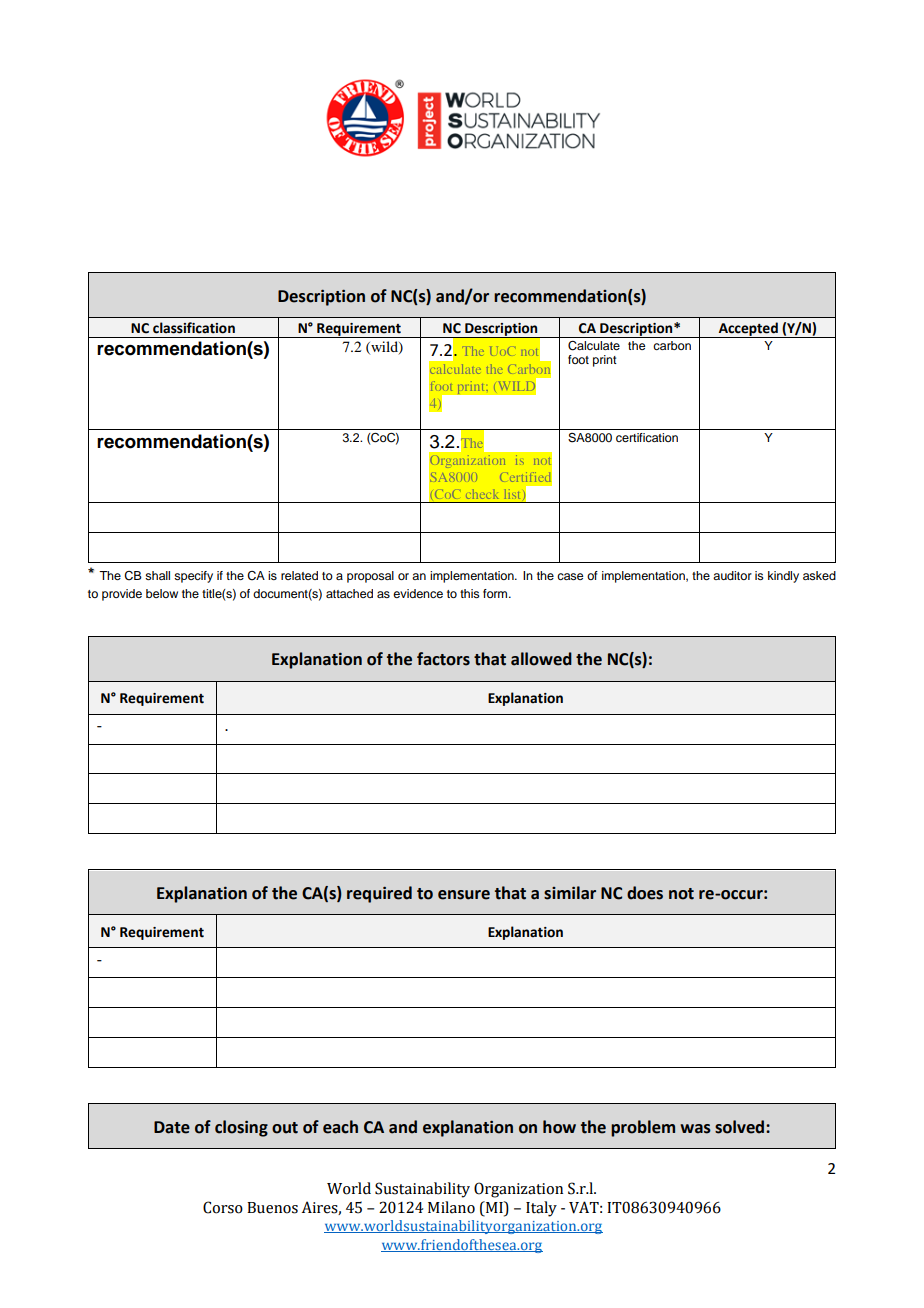 The height and width of the screenshot is (1308, 924). What do you see at coordinates (464, 895) in the screenshot?
I see `ensure` at bounding box center [464, 895].
